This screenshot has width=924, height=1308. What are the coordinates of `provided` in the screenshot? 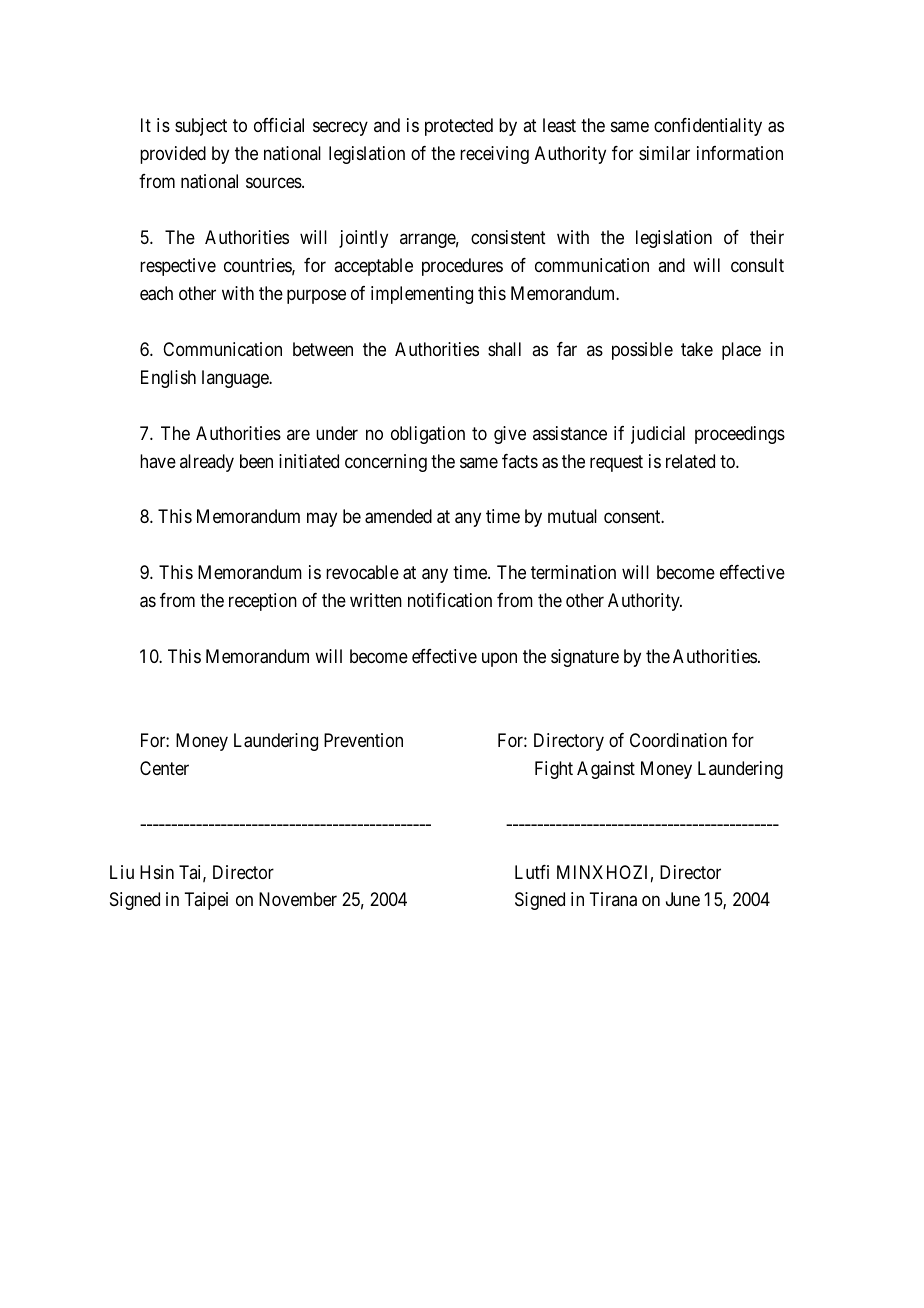 It's located at (173, 155).
